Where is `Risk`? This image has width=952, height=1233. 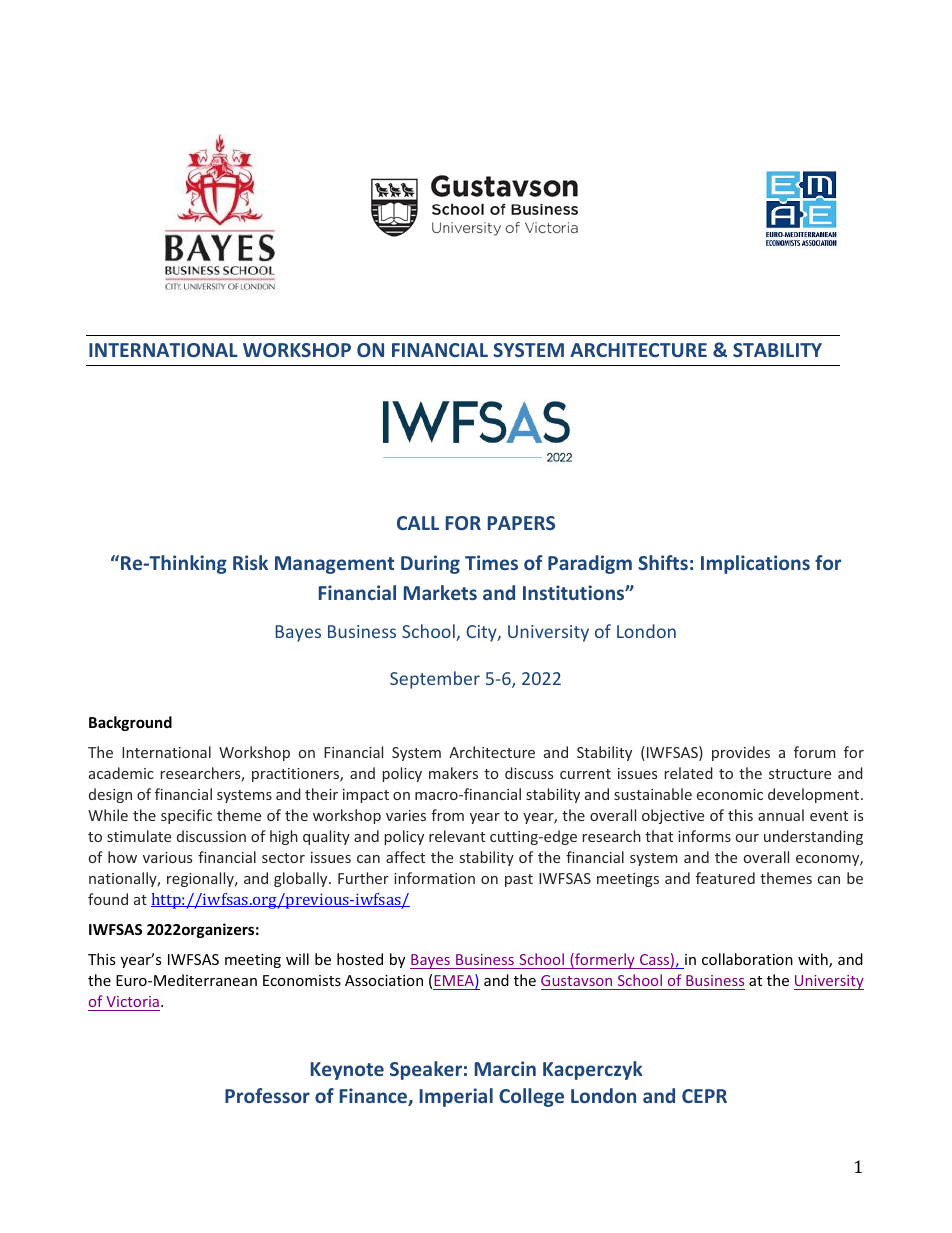
Risk is located at coordinates (250, 562).
